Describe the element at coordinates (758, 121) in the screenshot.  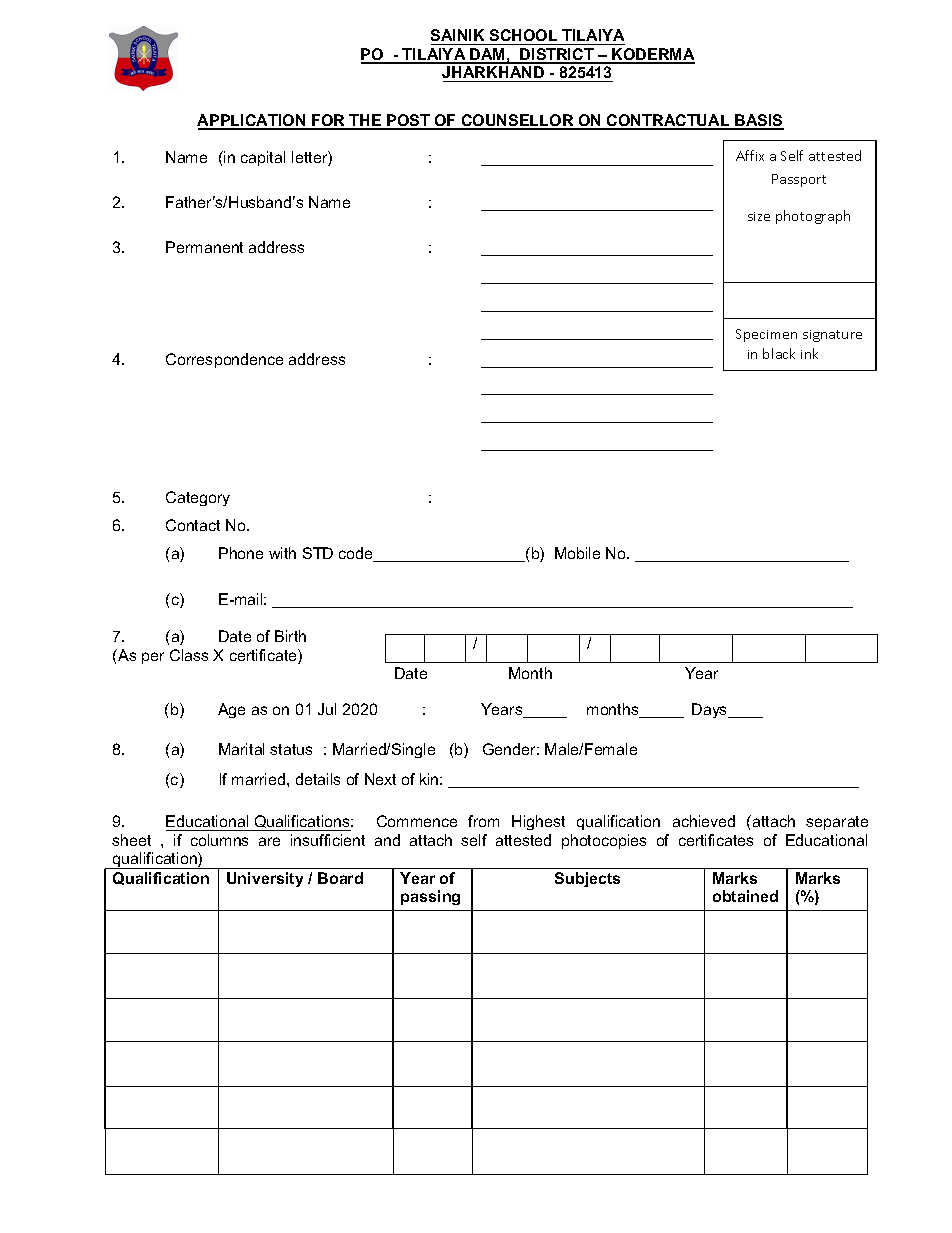
I see `BASIS` at that location.
